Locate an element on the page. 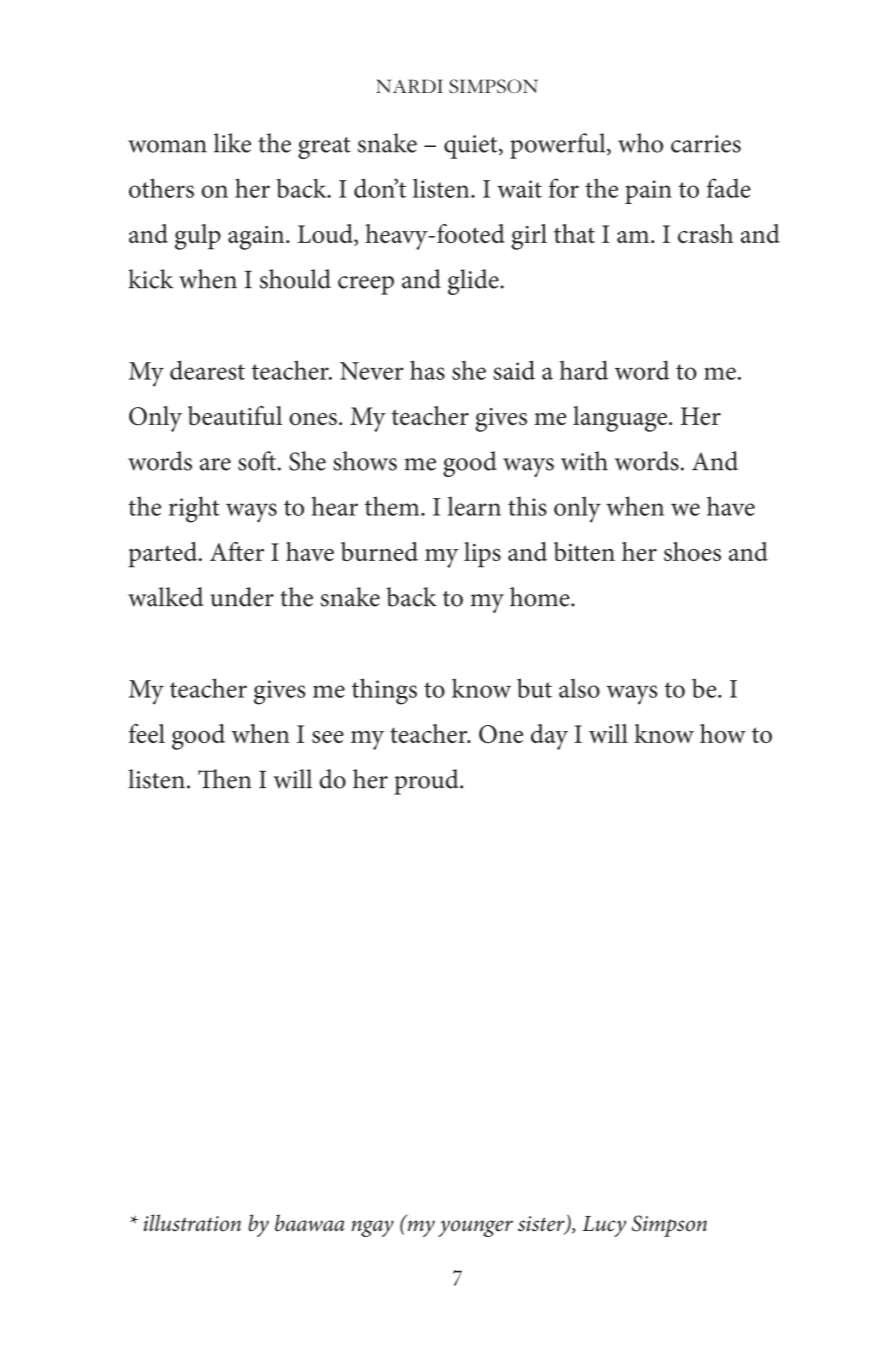 This page has width=890, height=1372. quiet is located at coordinates (472, 147).
